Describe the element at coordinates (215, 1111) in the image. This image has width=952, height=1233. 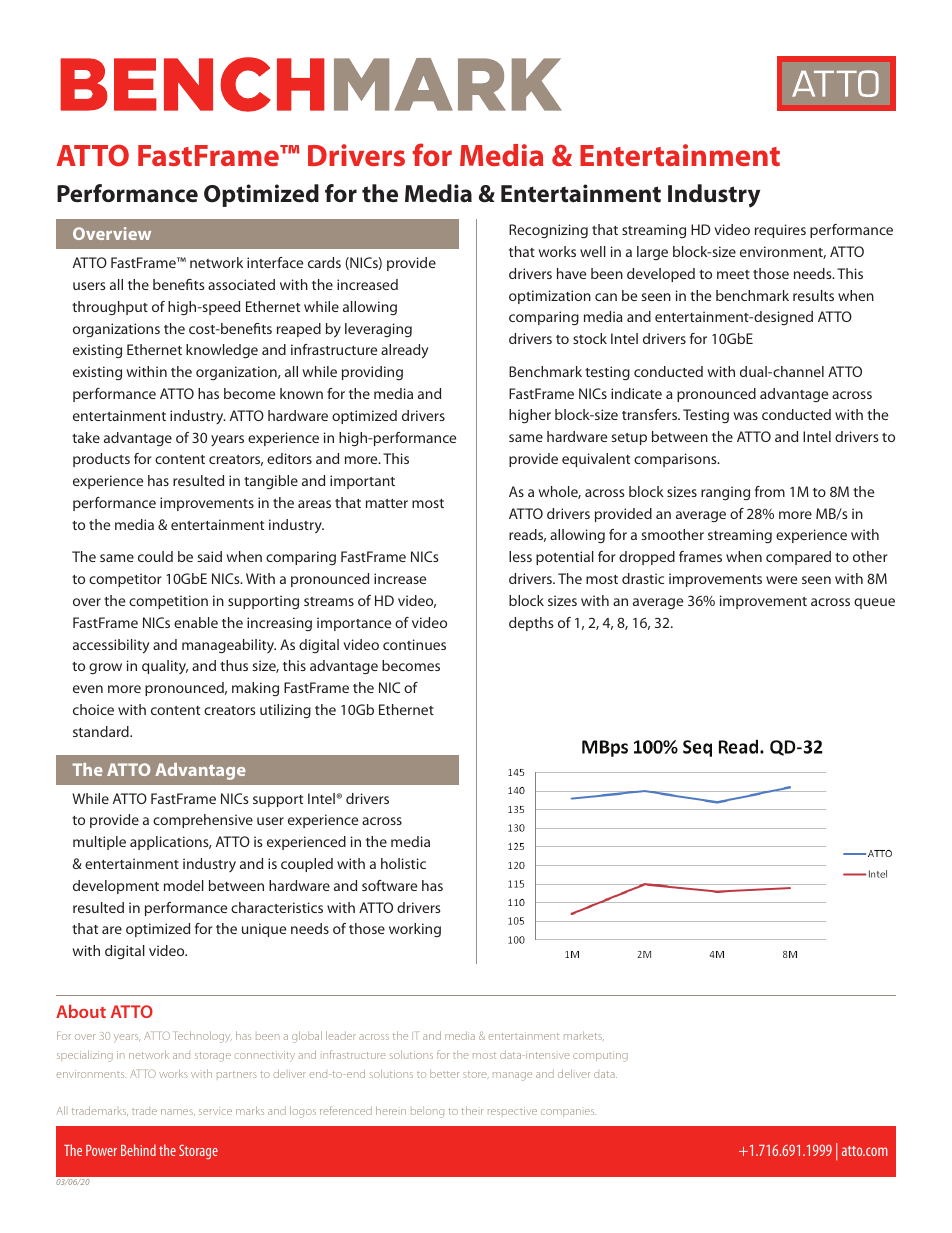
I see `service` at that location.
